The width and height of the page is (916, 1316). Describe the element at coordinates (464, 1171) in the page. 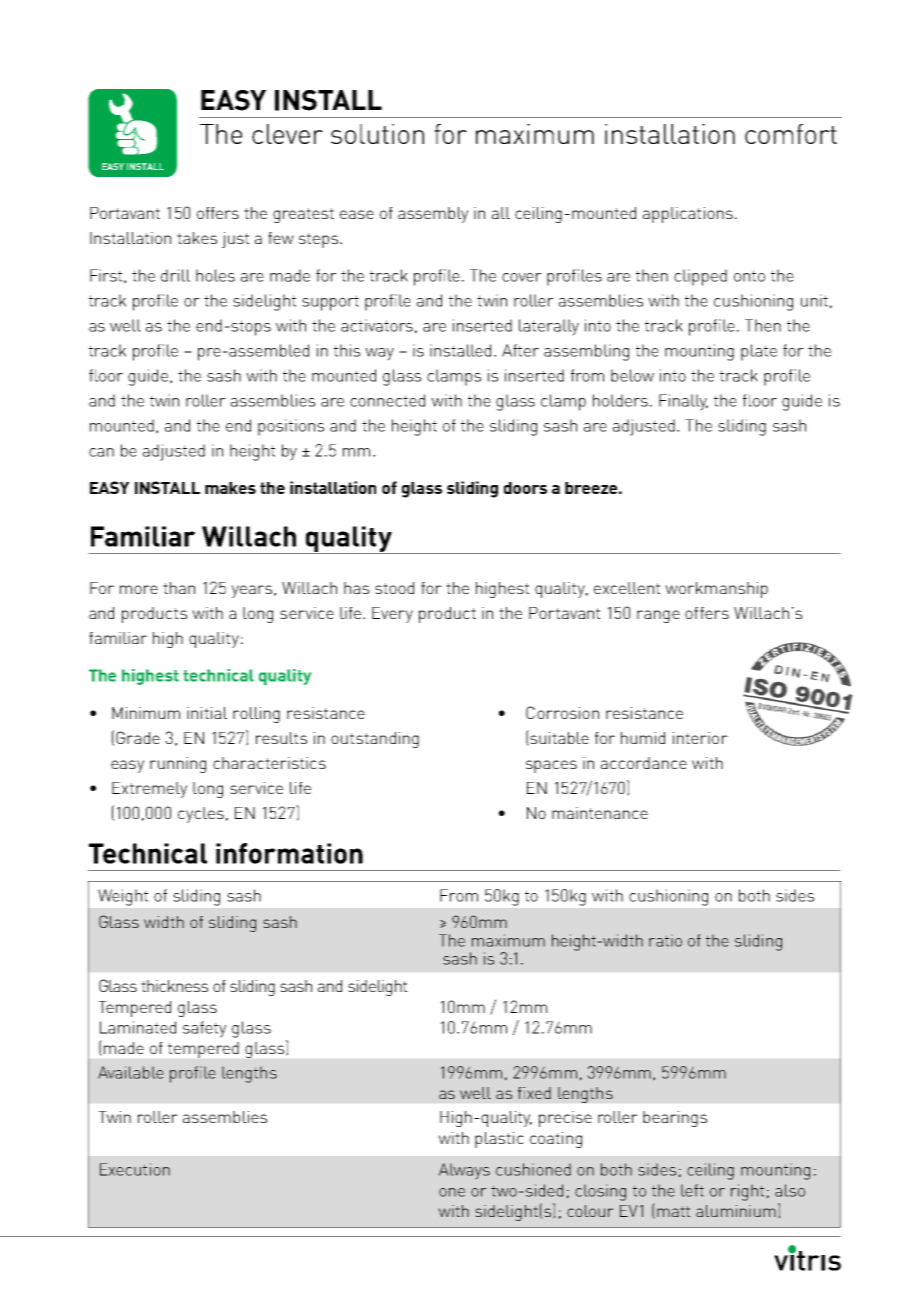

I see `Always` at that location.
